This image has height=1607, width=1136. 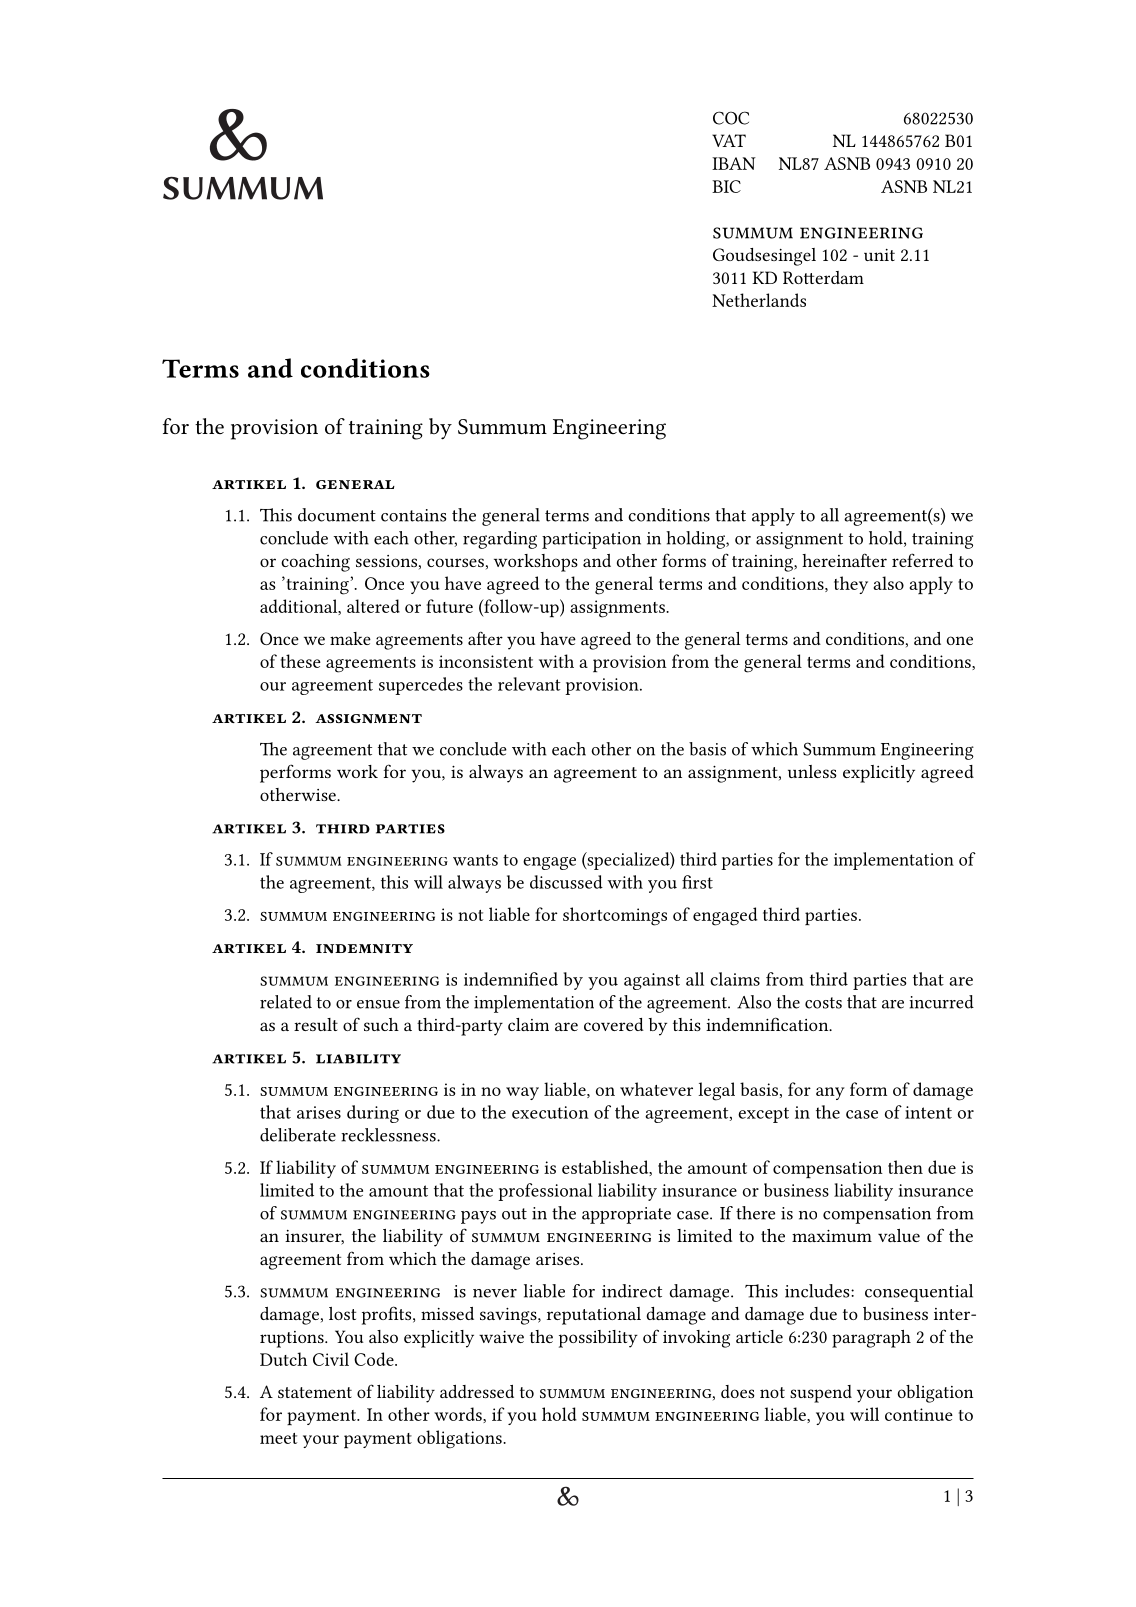 I want to click on BIC, so click(x=726, y=186).
